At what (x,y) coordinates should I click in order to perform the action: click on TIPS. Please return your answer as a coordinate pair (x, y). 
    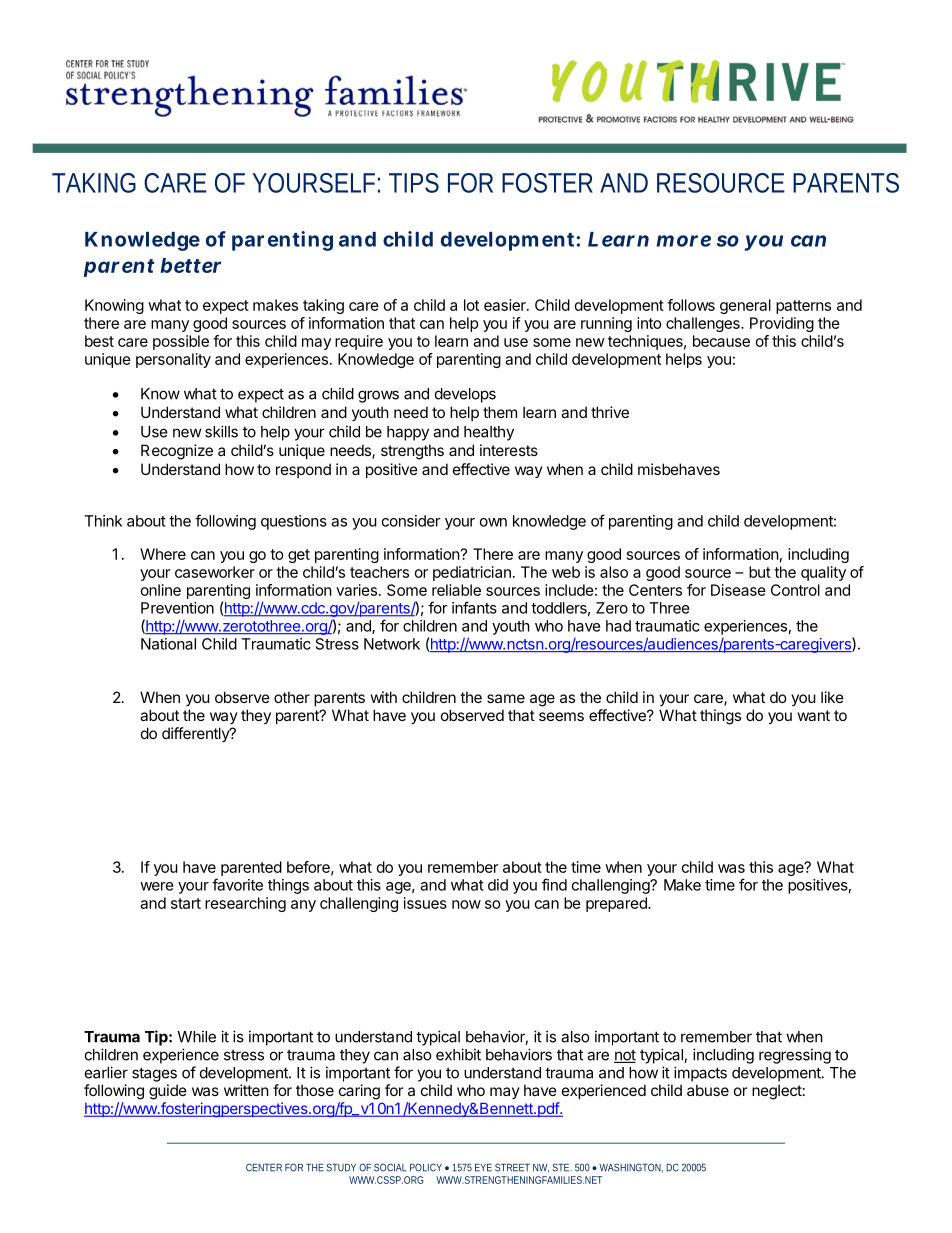
    Looking at the image, I should click on (414, 183).
